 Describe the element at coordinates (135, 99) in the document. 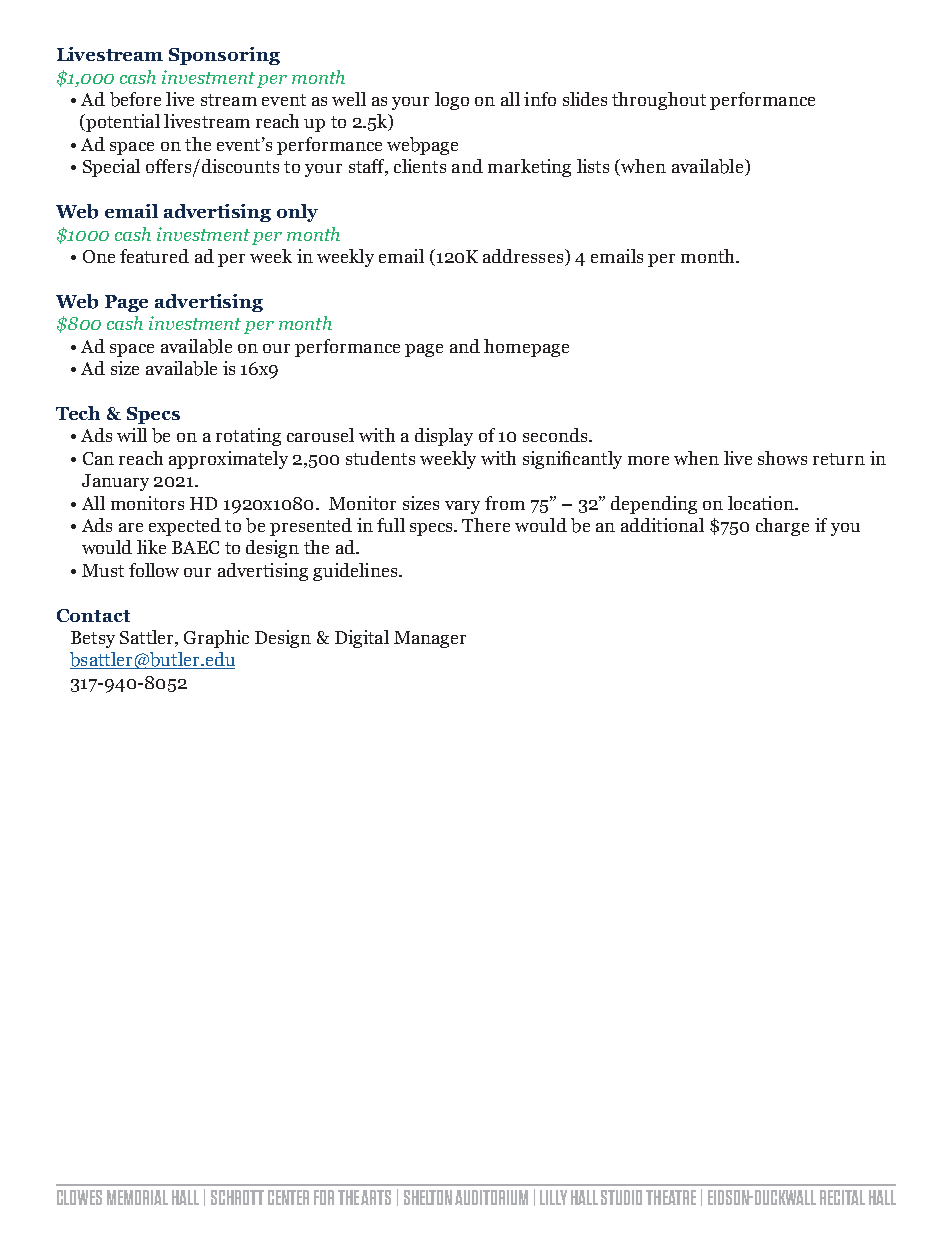

I see `before` at that location.
